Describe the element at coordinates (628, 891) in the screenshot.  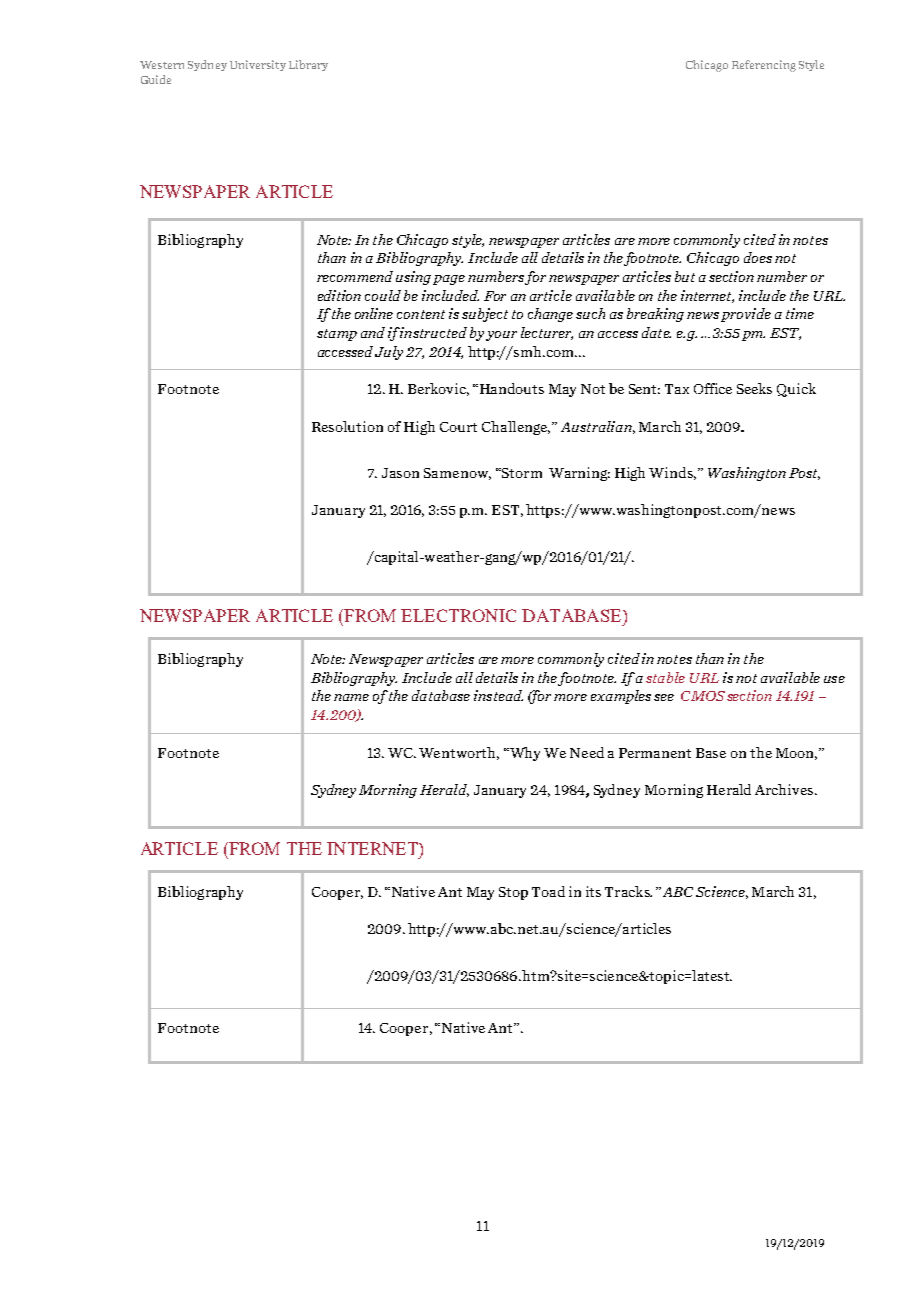
I see `Tracks` at that location.
